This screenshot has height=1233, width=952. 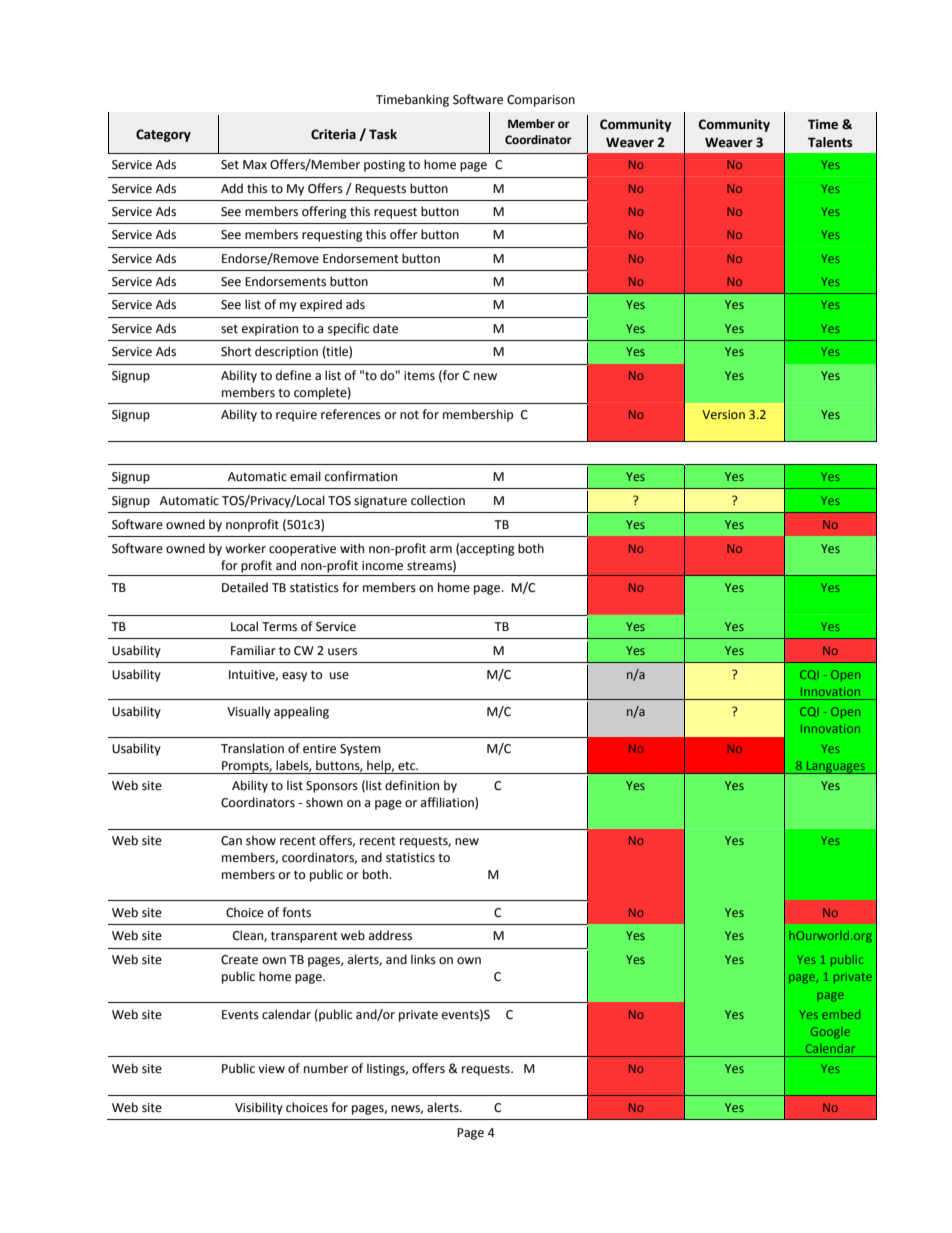 What do you see at coordinates (412, 785) in the screenshot?
I see `definition` at bounding box center [412, 785].
